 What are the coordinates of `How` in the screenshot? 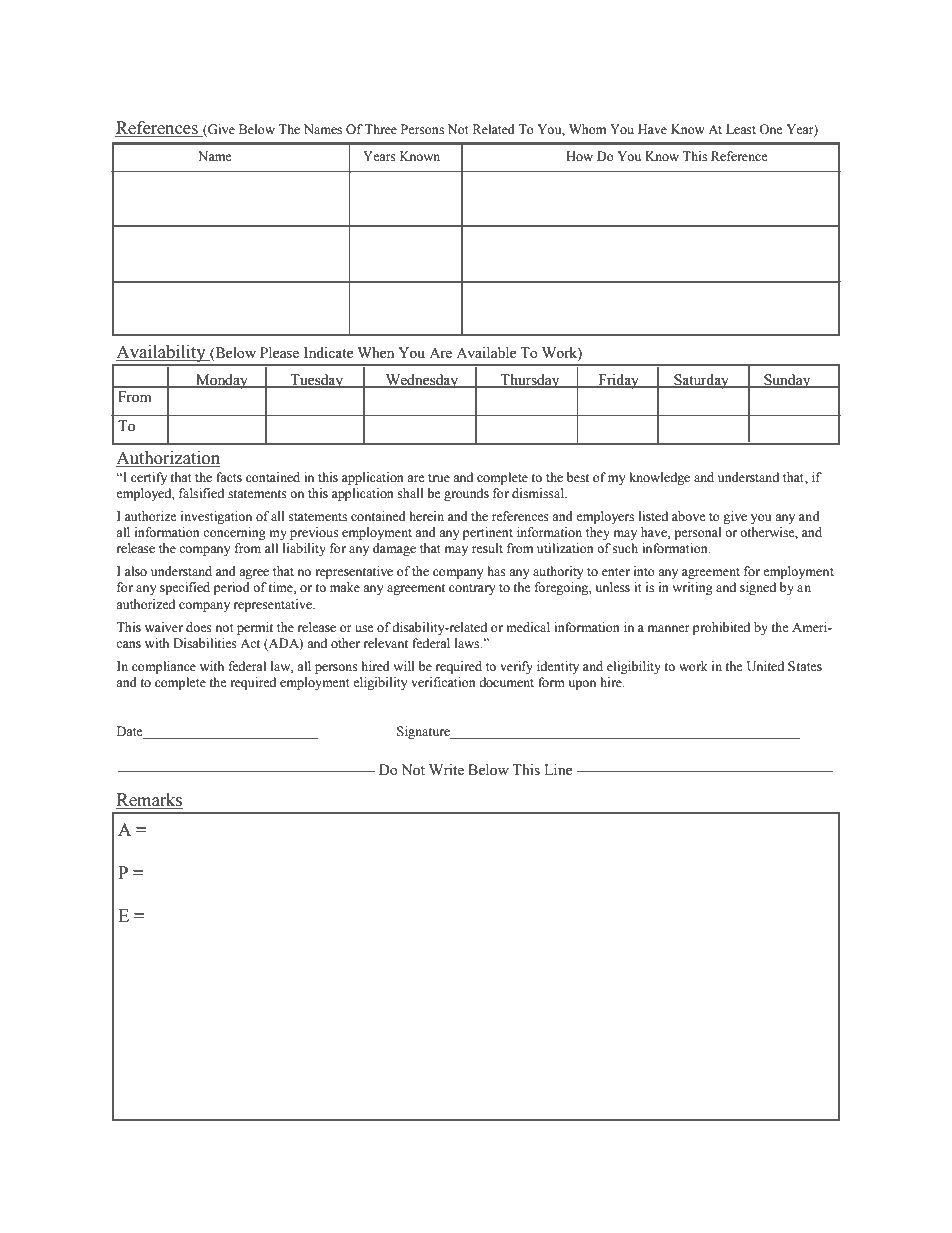 It's located at (579, 156).
